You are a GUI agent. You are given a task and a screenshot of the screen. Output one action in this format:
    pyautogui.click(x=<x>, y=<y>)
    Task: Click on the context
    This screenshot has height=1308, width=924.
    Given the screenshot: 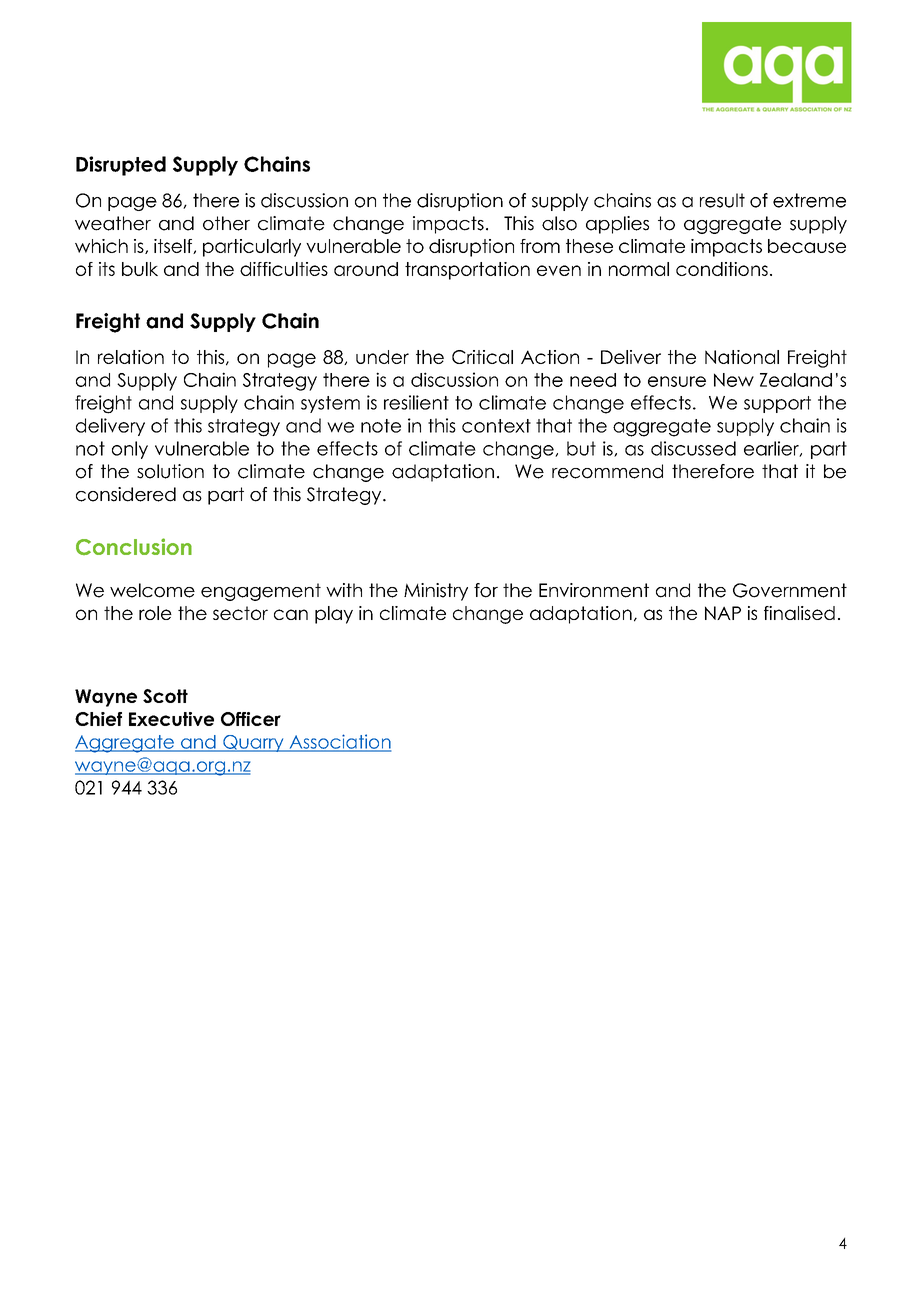 What is the action you would take?
    pyautogui.click(x=496, y=426)
